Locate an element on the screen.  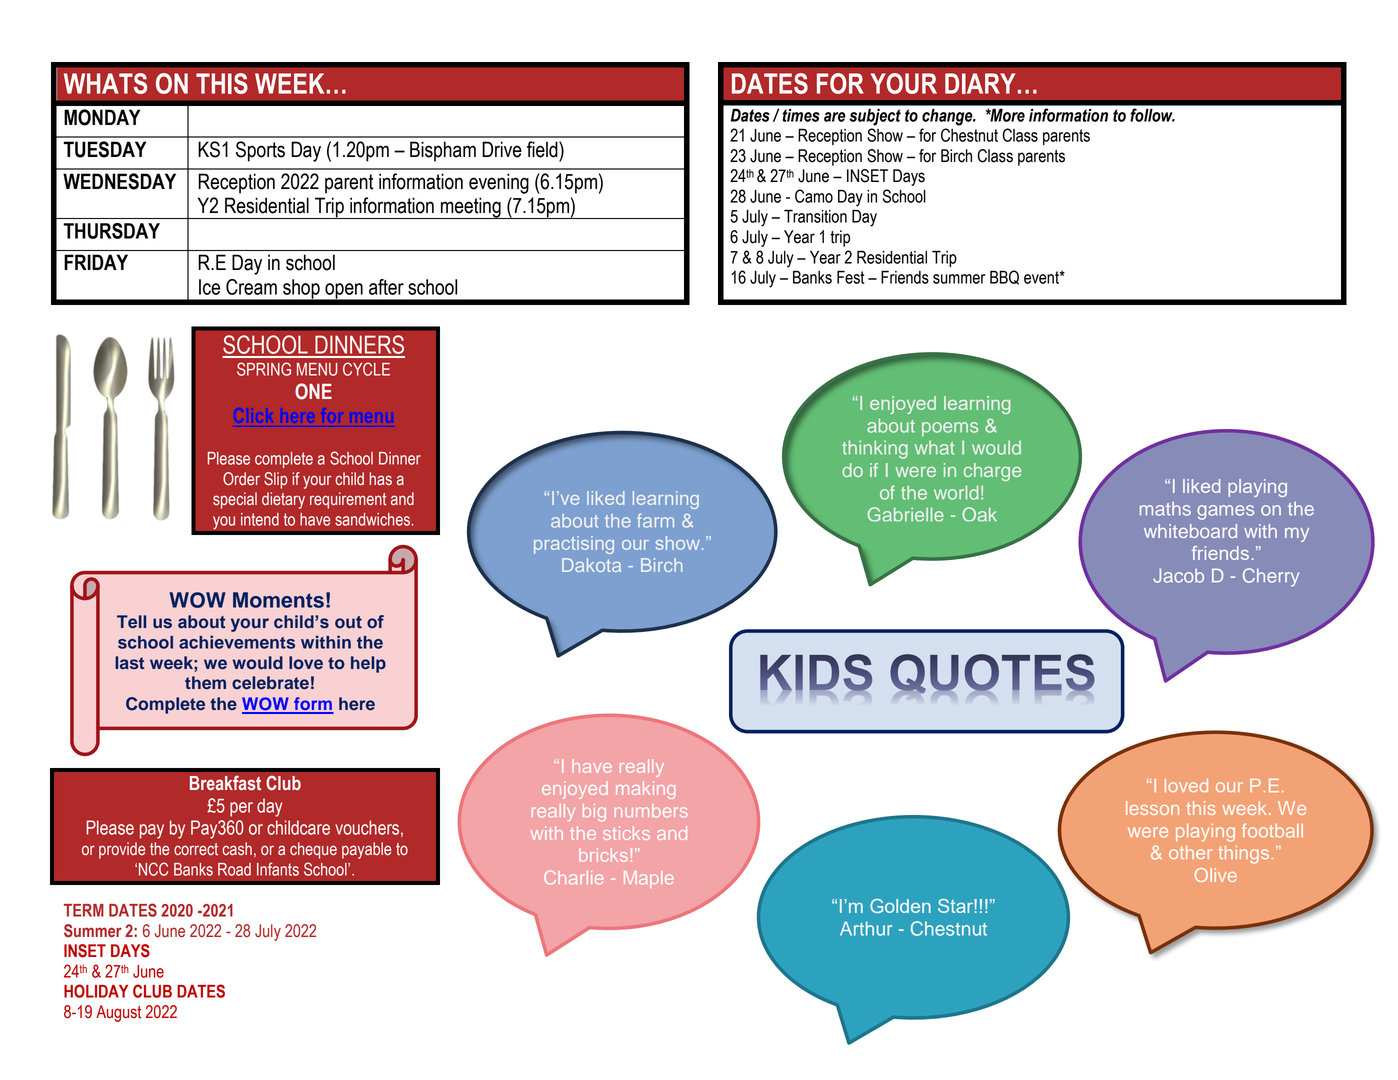
thinking is located at coordinates (875, 449).
